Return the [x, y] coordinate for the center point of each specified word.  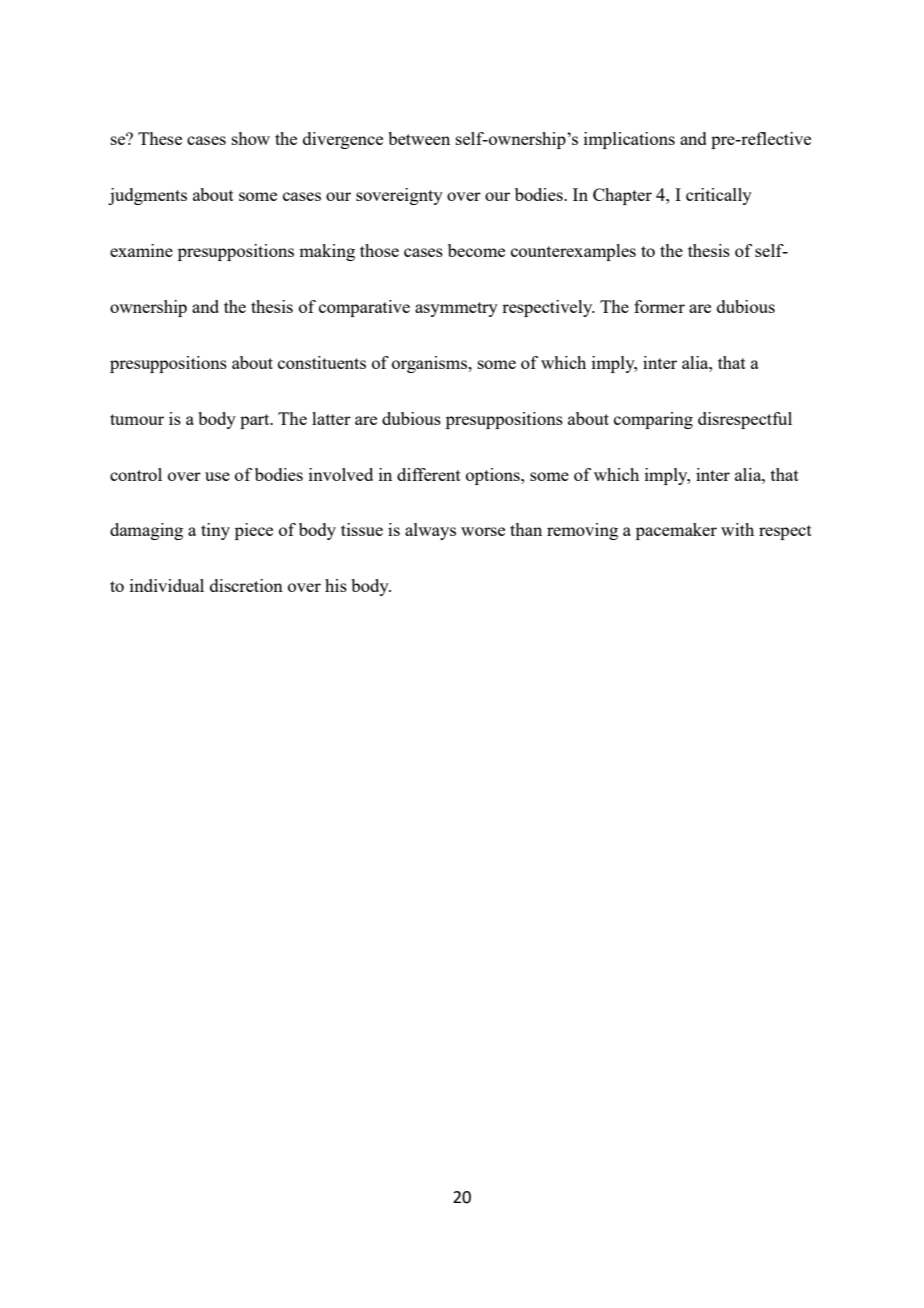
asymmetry [456, 309]
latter [331, 418]
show [251, 138]
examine [141, 250]
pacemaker [676, 531]
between [419, 138]
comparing [653, 420]
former [659, 306]
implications [629, 140]
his [336, 585]
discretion [246, 585]
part [256, 421]
